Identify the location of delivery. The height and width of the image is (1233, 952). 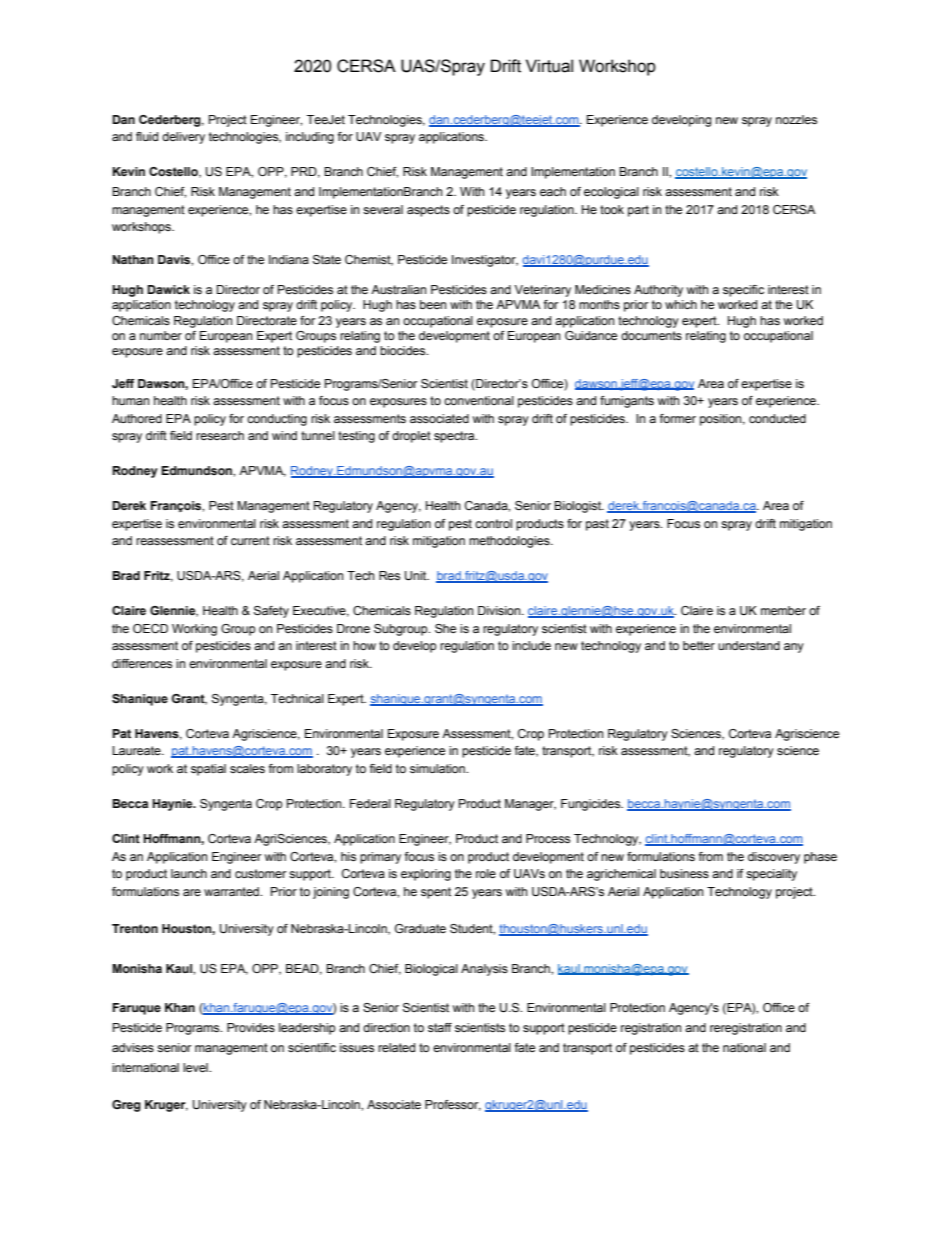
(183, 138).
